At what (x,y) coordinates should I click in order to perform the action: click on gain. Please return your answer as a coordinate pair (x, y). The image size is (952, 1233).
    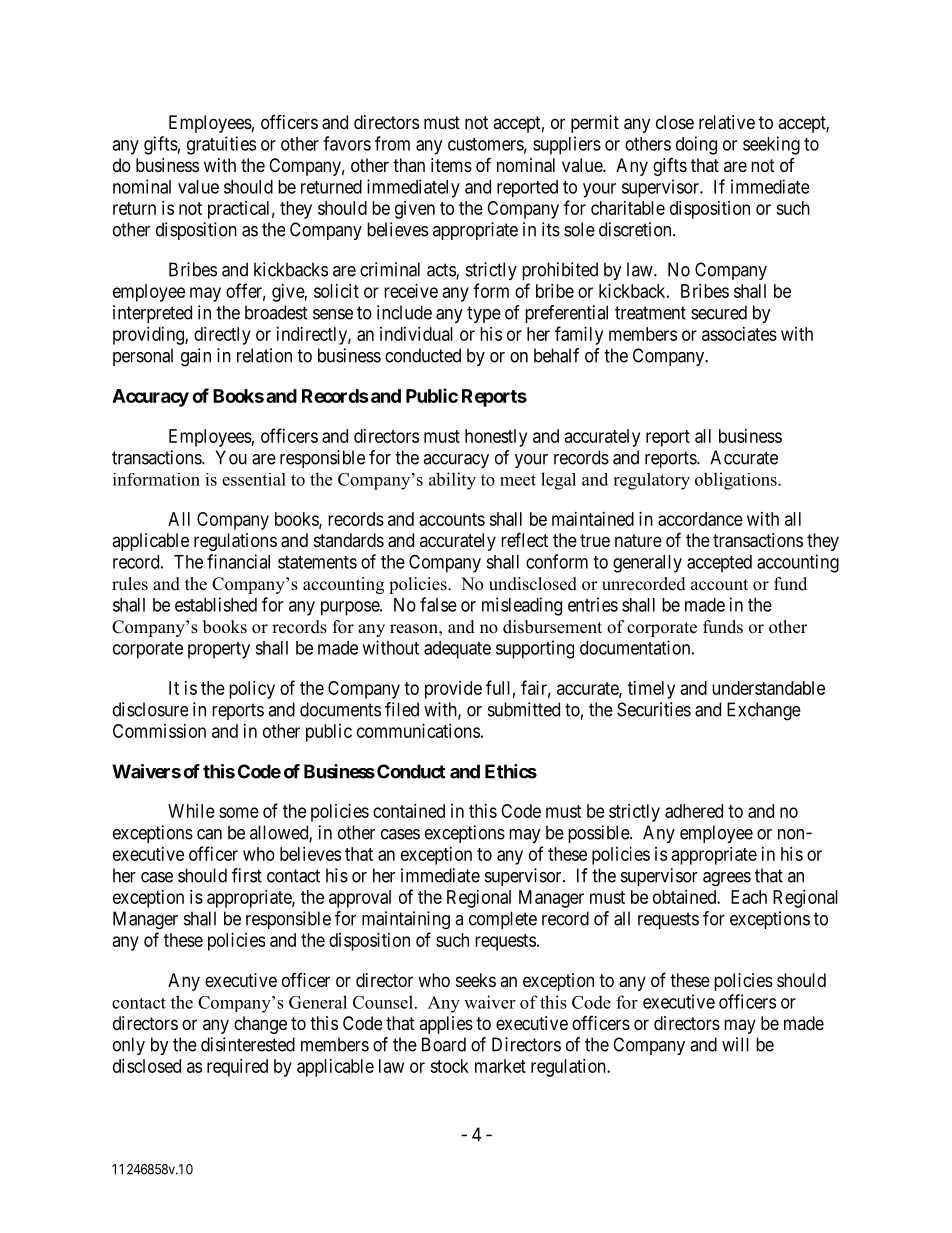
    Looking at the image, I should click on (196, 357).
